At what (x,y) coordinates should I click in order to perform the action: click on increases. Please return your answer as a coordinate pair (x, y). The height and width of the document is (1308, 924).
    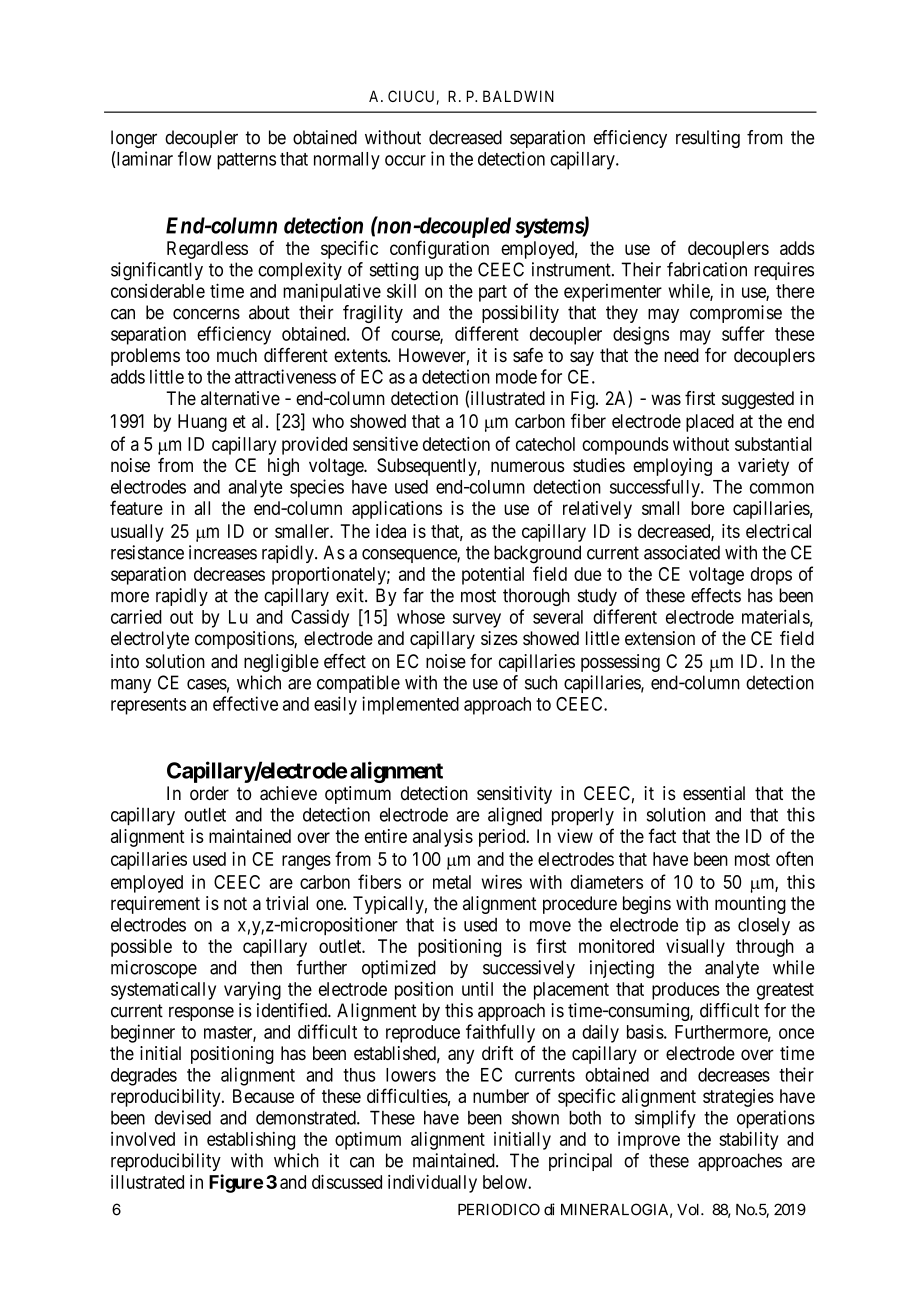
    Looking at the image, I should click on (223, 552).
